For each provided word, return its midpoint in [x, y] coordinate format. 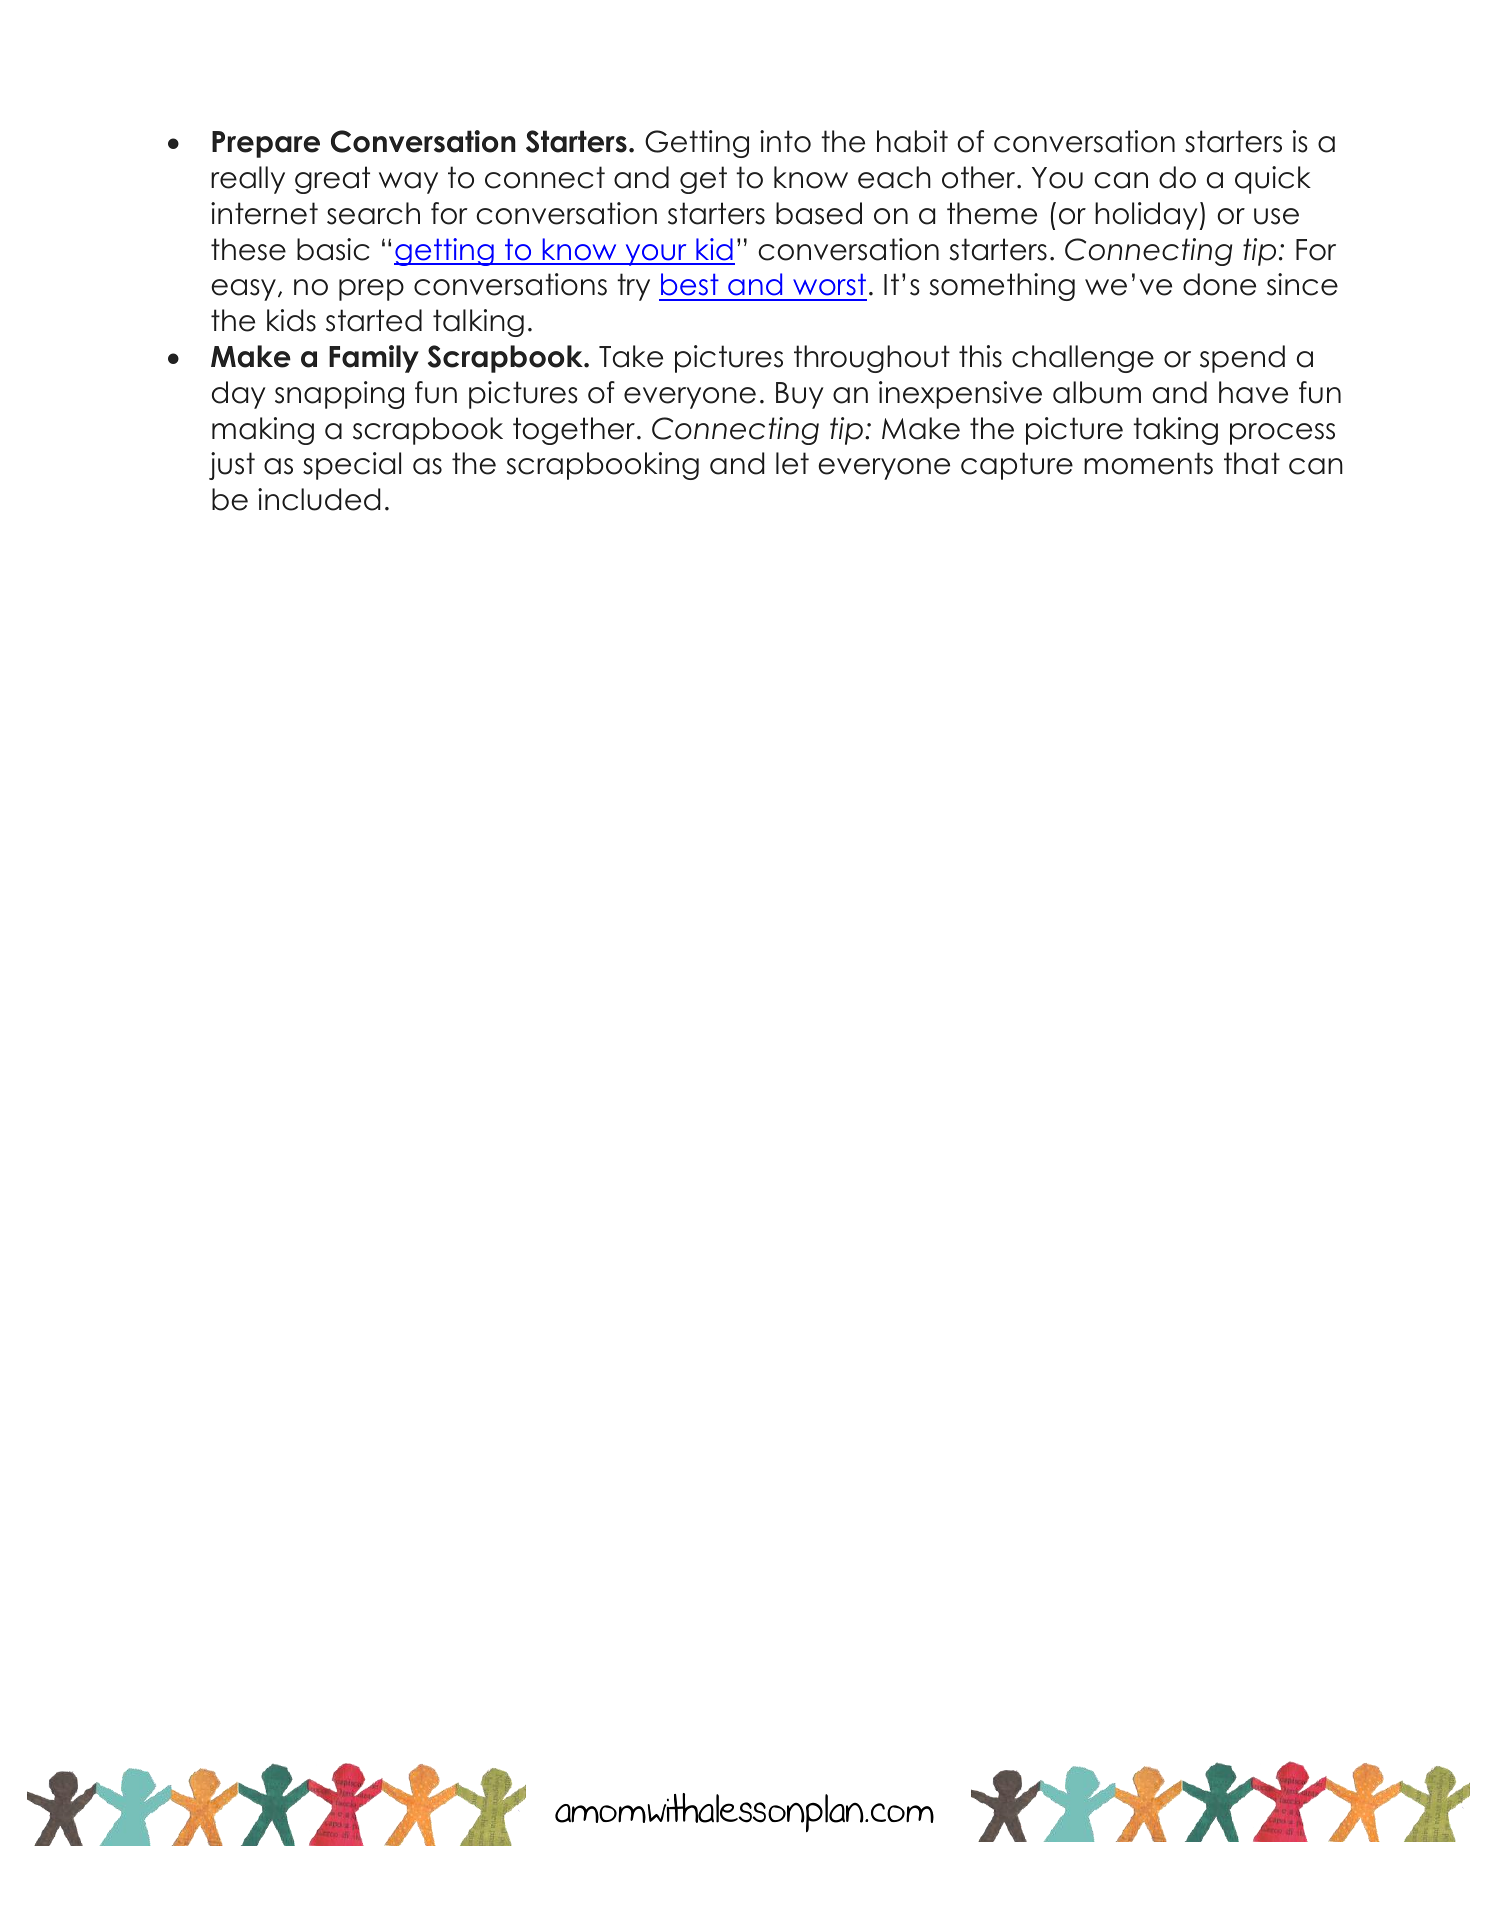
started [374, 320]
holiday [1147, 216]
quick [1273, 180]
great [332, 180]
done [1219, 284]
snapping [339, 395]
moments [1148, 463]
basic [333, 249]
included [319, 499]
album [1097, 392]
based [819, 213]
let [792, 463]
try [633, 287]
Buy [800, 395]
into [785, 141]
